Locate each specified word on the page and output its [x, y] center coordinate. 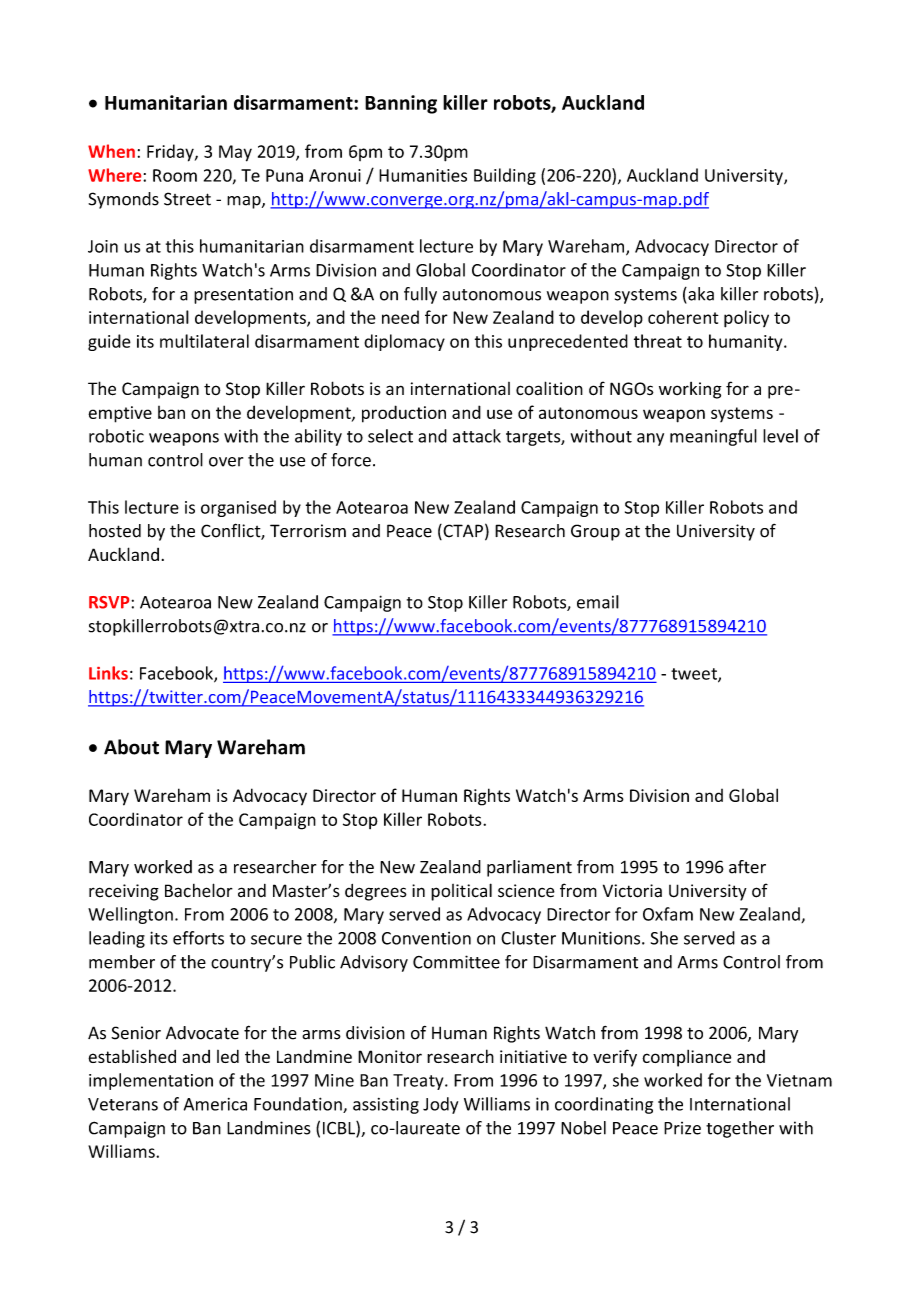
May [235, 153]
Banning [401, 104]
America [215, 1104]
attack [477, 436]
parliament [529, 868]
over [226, 462]
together [740, 1129]
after [747, 867]
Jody [440, 1105]
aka [700, 294]
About [131, 747]
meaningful [713, 437]
